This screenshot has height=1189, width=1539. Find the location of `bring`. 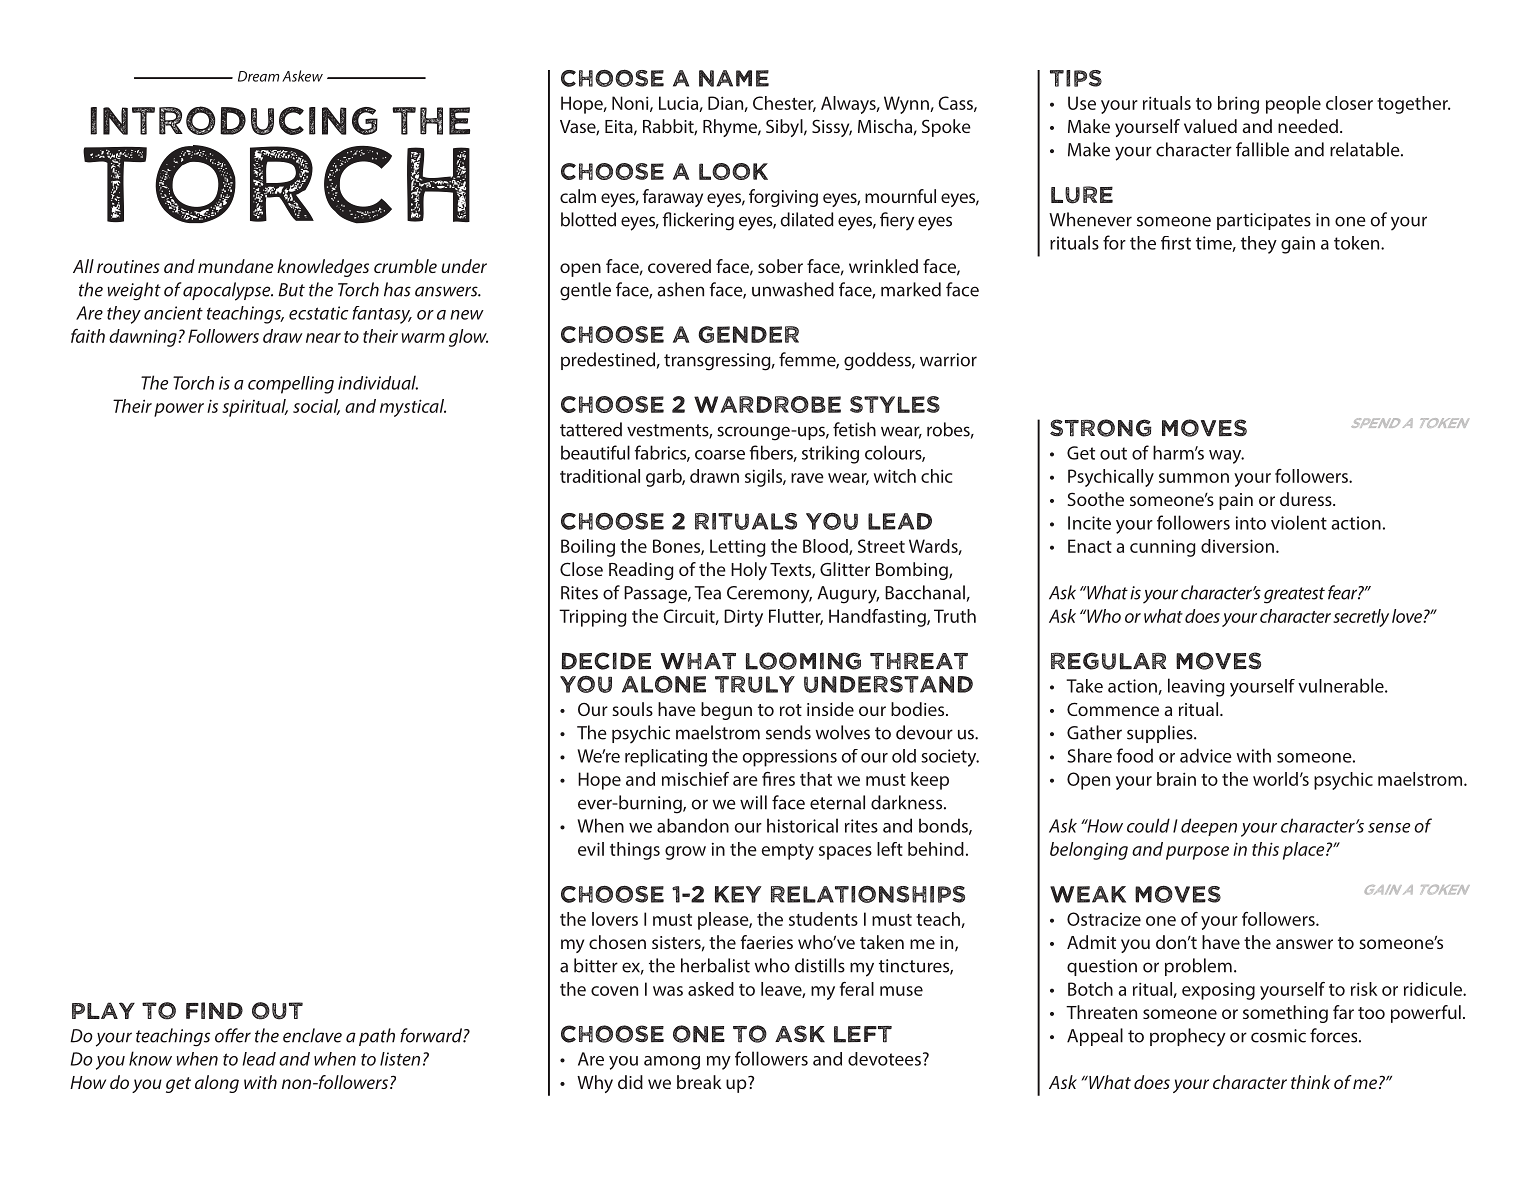

bring is located at coordinates (1238, 105).
